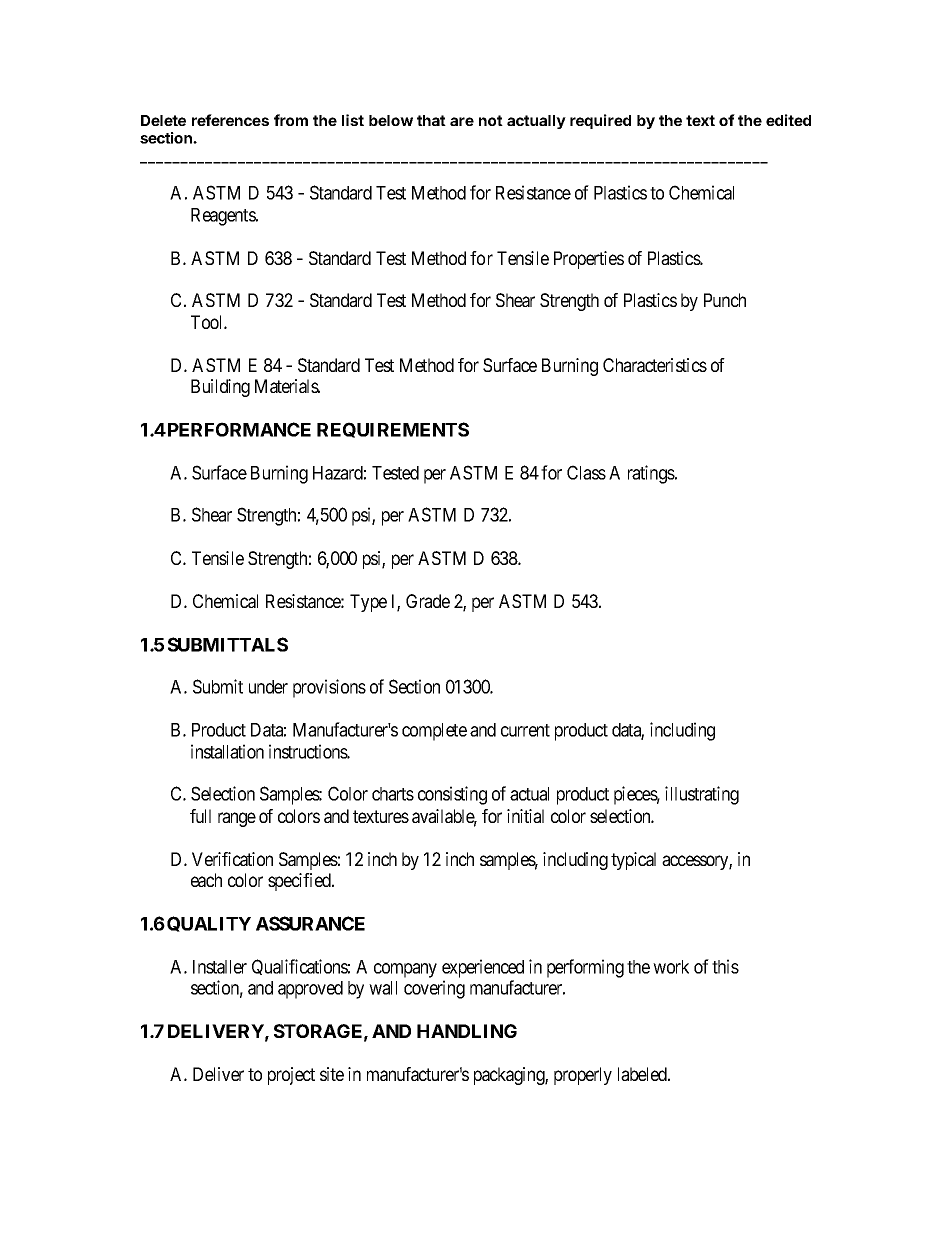  What do you see at coordinates (230, 120) in the image?
I see `references` at bounding box center [230, 120].
